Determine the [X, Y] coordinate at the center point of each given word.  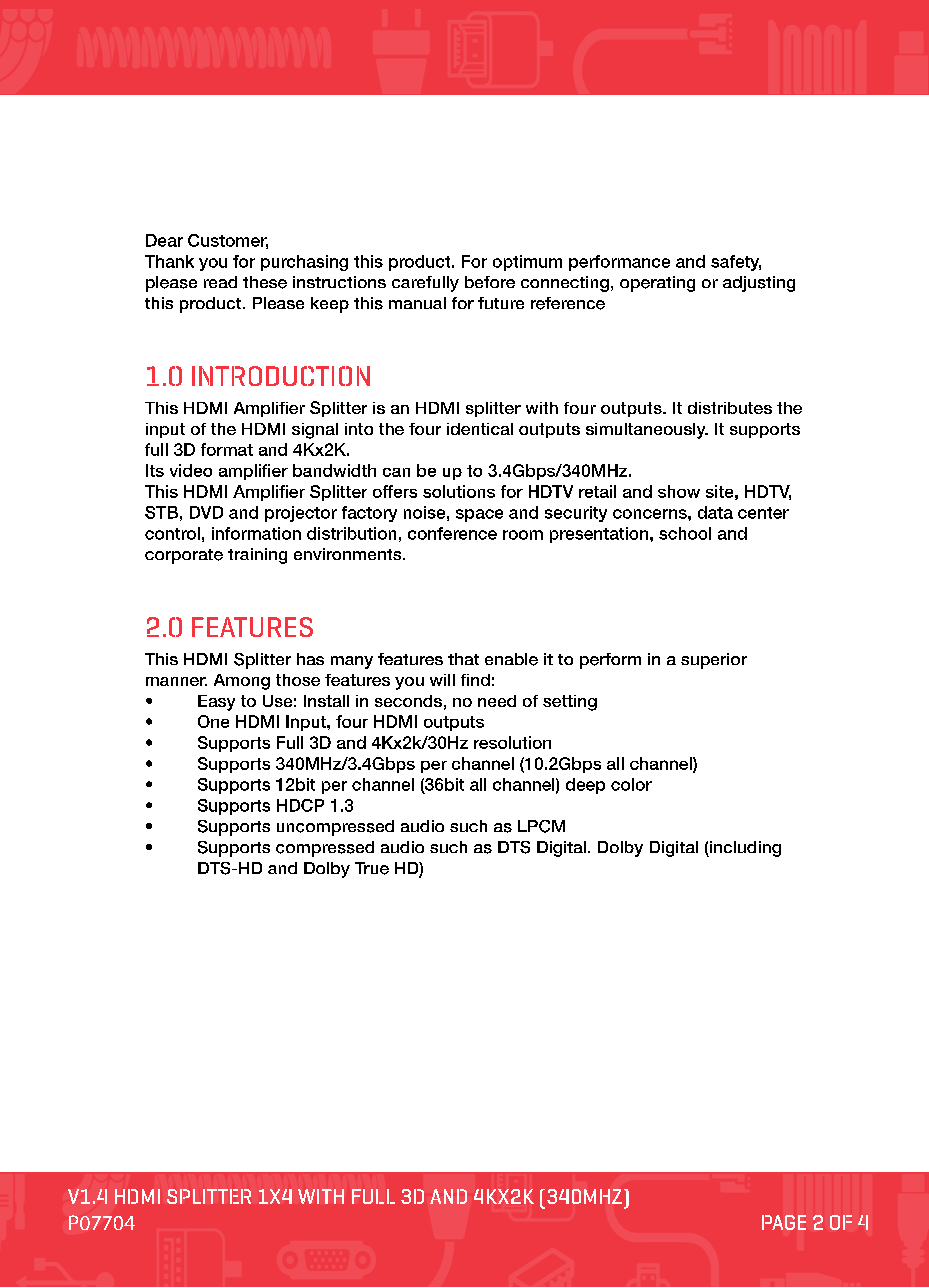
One [213, 721]
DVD [206, 512]
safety [736, 263]
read [220, 282]
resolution [512, 742]
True [372, 868]
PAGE [784, 1222]
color [631, 784]
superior [714, 661]
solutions [459, 491]
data [715, 512]
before [490, 282]
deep [585, 786]
